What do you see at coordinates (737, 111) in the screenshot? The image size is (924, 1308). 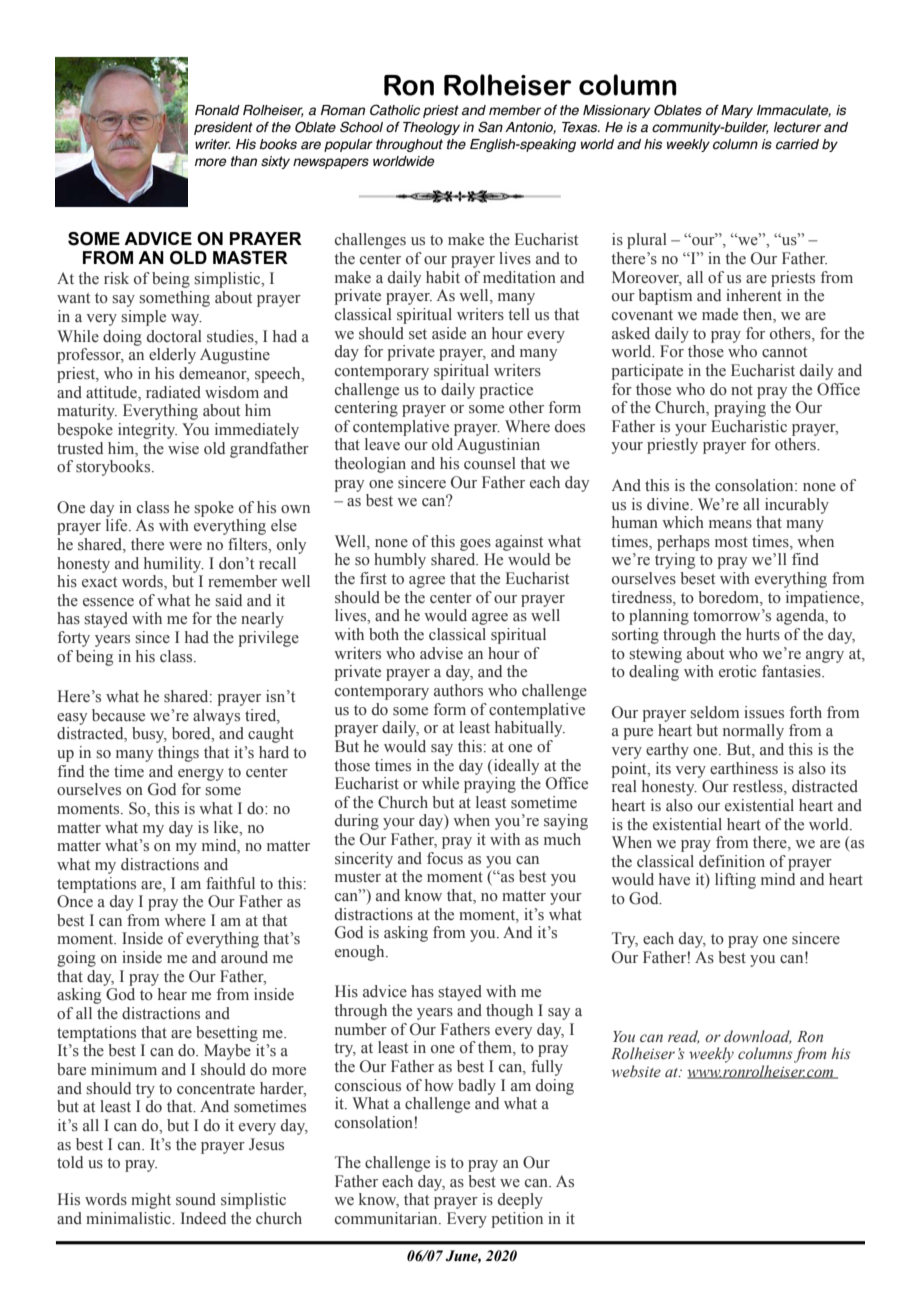 I see `Mary` at bounding box center [737, 111].
